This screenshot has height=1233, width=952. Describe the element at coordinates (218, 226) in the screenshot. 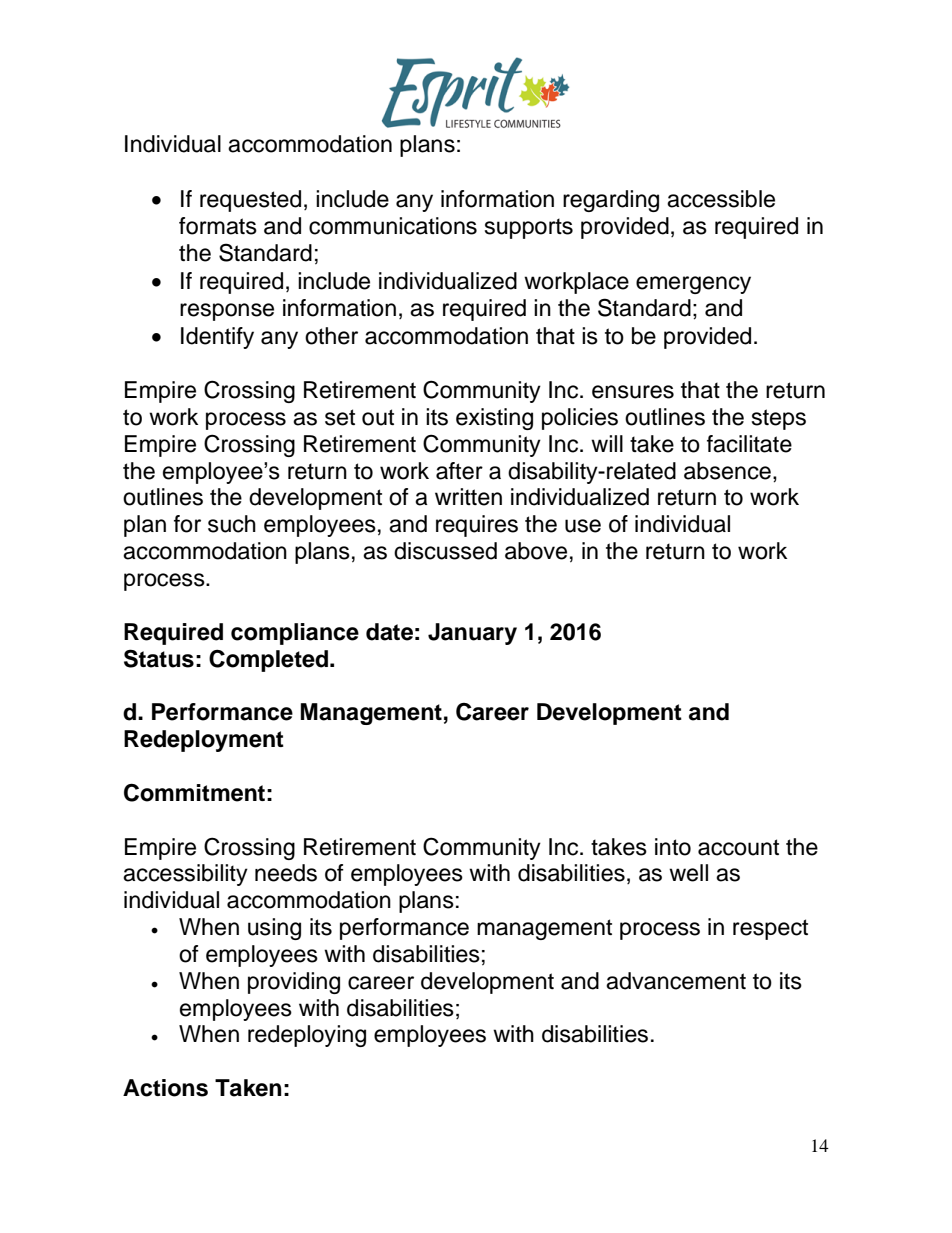

I see `formats` at that location.
